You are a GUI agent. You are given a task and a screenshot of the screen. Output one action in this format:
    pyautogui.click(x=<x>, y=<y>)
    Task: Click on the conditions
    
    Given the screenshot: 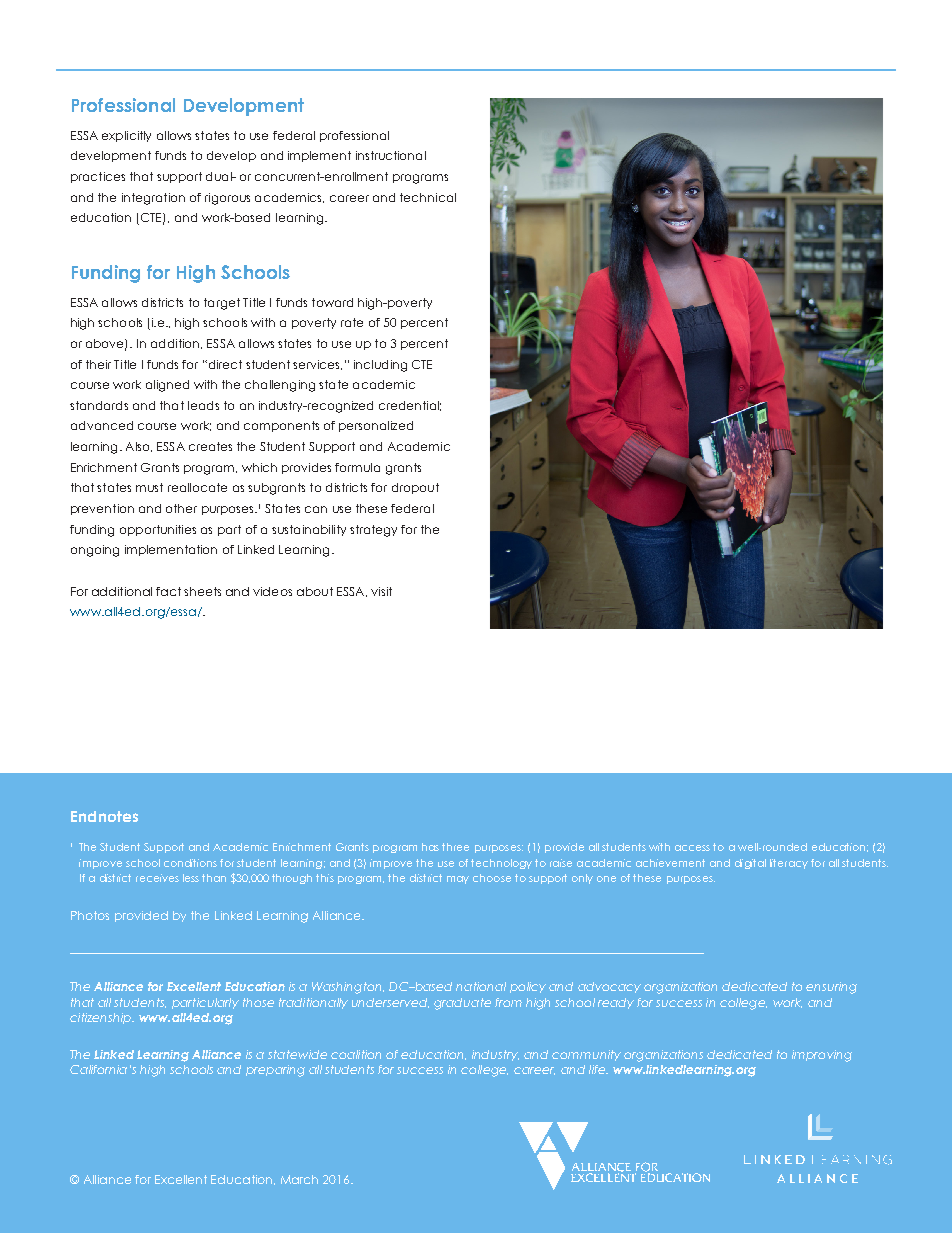 What is the action you would take?
    pyautogui.click(x=190, y=863)
